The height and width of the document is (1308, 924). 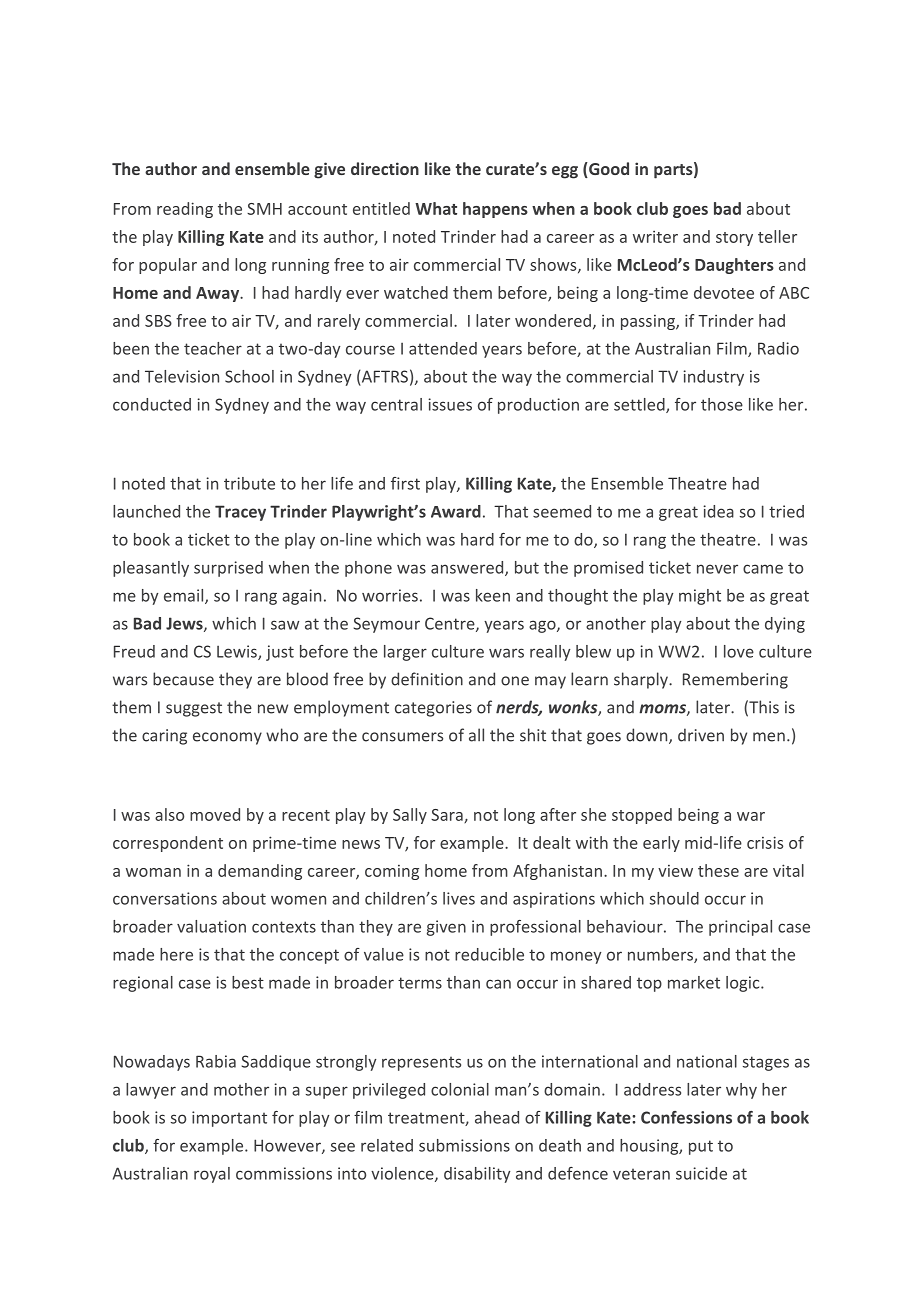 I want to click on market, so click(x=694, y=982).
